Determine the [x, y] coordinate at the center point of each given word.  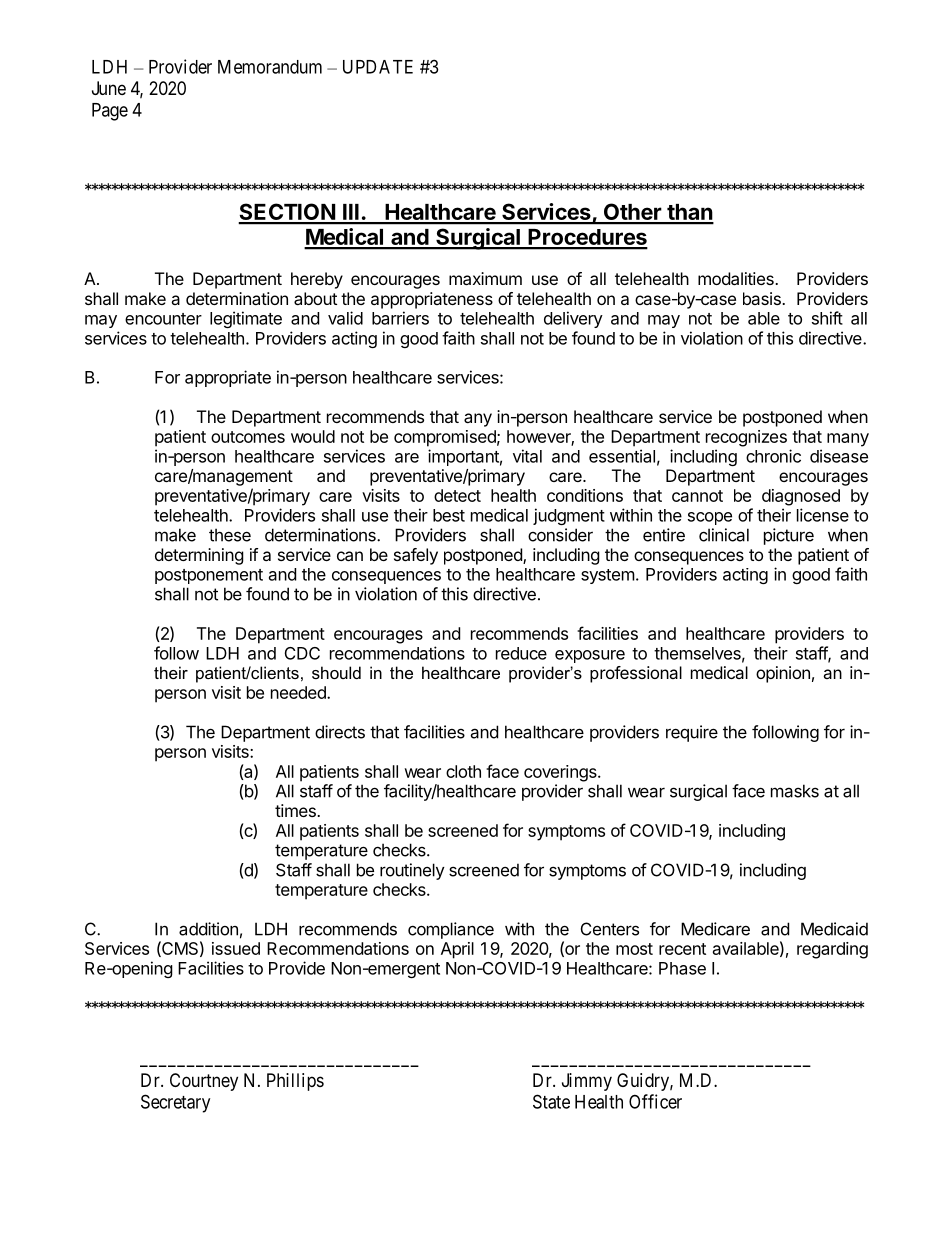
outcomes [248, 437]
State [551, 1101]
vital [527, 456]
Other [632, 213]
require [692, 733]
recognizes [746, 438]
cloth [463, 771]
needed [299, 692]
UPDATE [378, 67]
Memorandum [270, 67]
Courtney [204, 1082]
